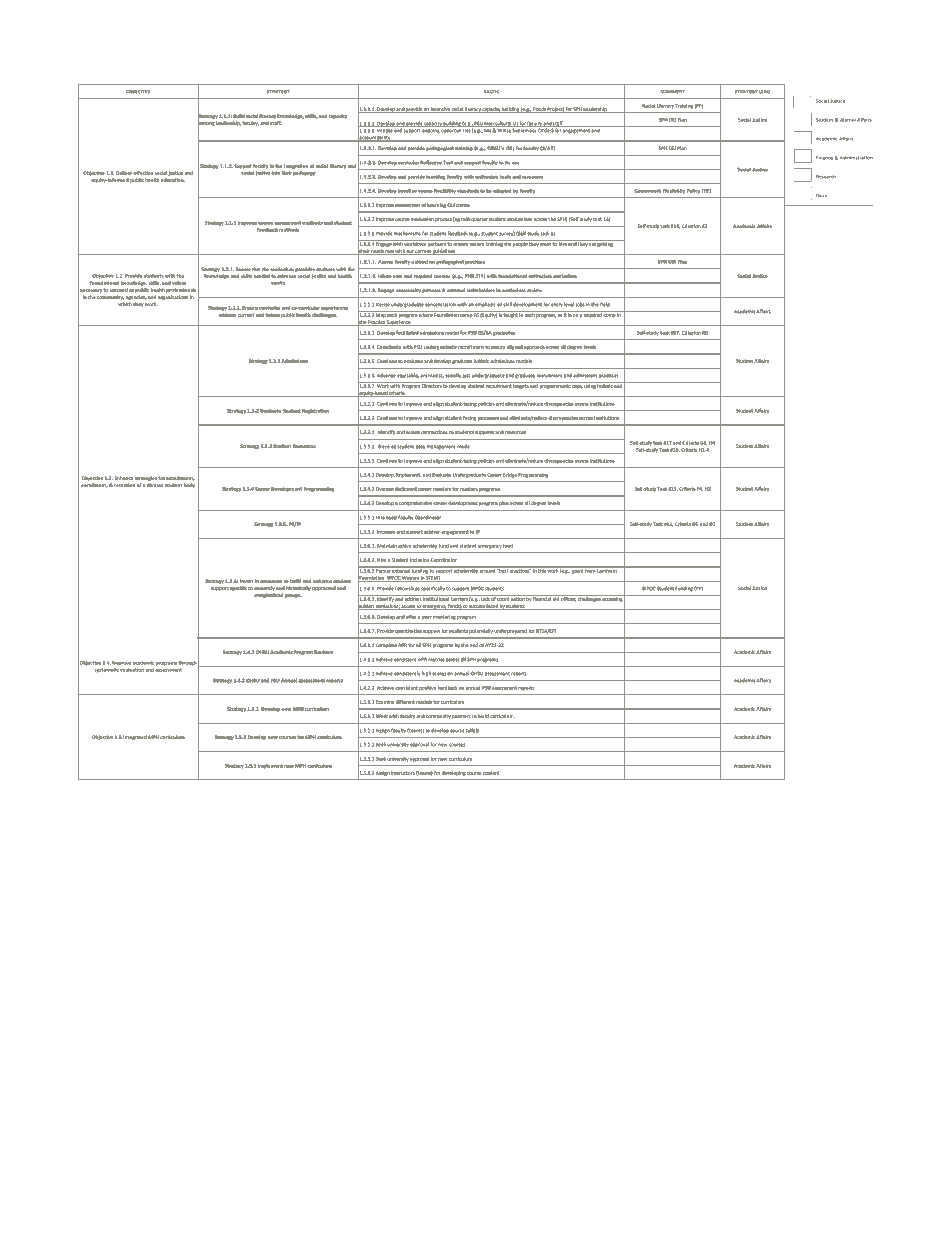 The image size is (952, 1233). What do you see at coordinates (420, 447) in the screenshot?
I see `case` at bounding box center [420, 447].
